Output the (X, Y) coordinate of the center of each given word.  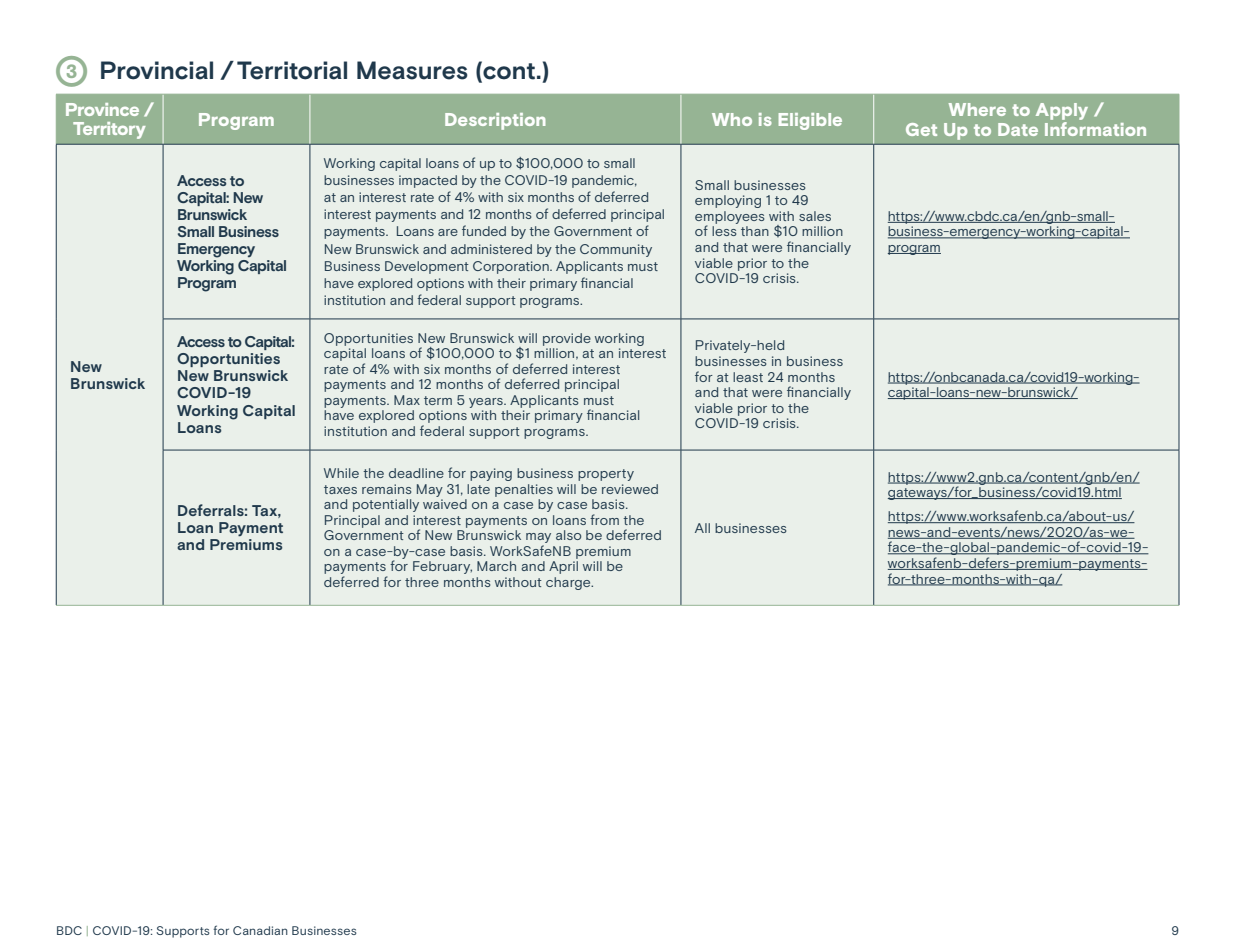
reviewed (630, 489)
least (748, 377)
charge (569, 583)
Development (427, 267)
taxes (340, 489)
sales (815, 216)
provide (567, 339)
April (563, 567)
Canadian (260, 930)
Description (495, 121)
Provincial (157, 70)
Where (977, 109)
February (442, 567)
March (496, 566)
